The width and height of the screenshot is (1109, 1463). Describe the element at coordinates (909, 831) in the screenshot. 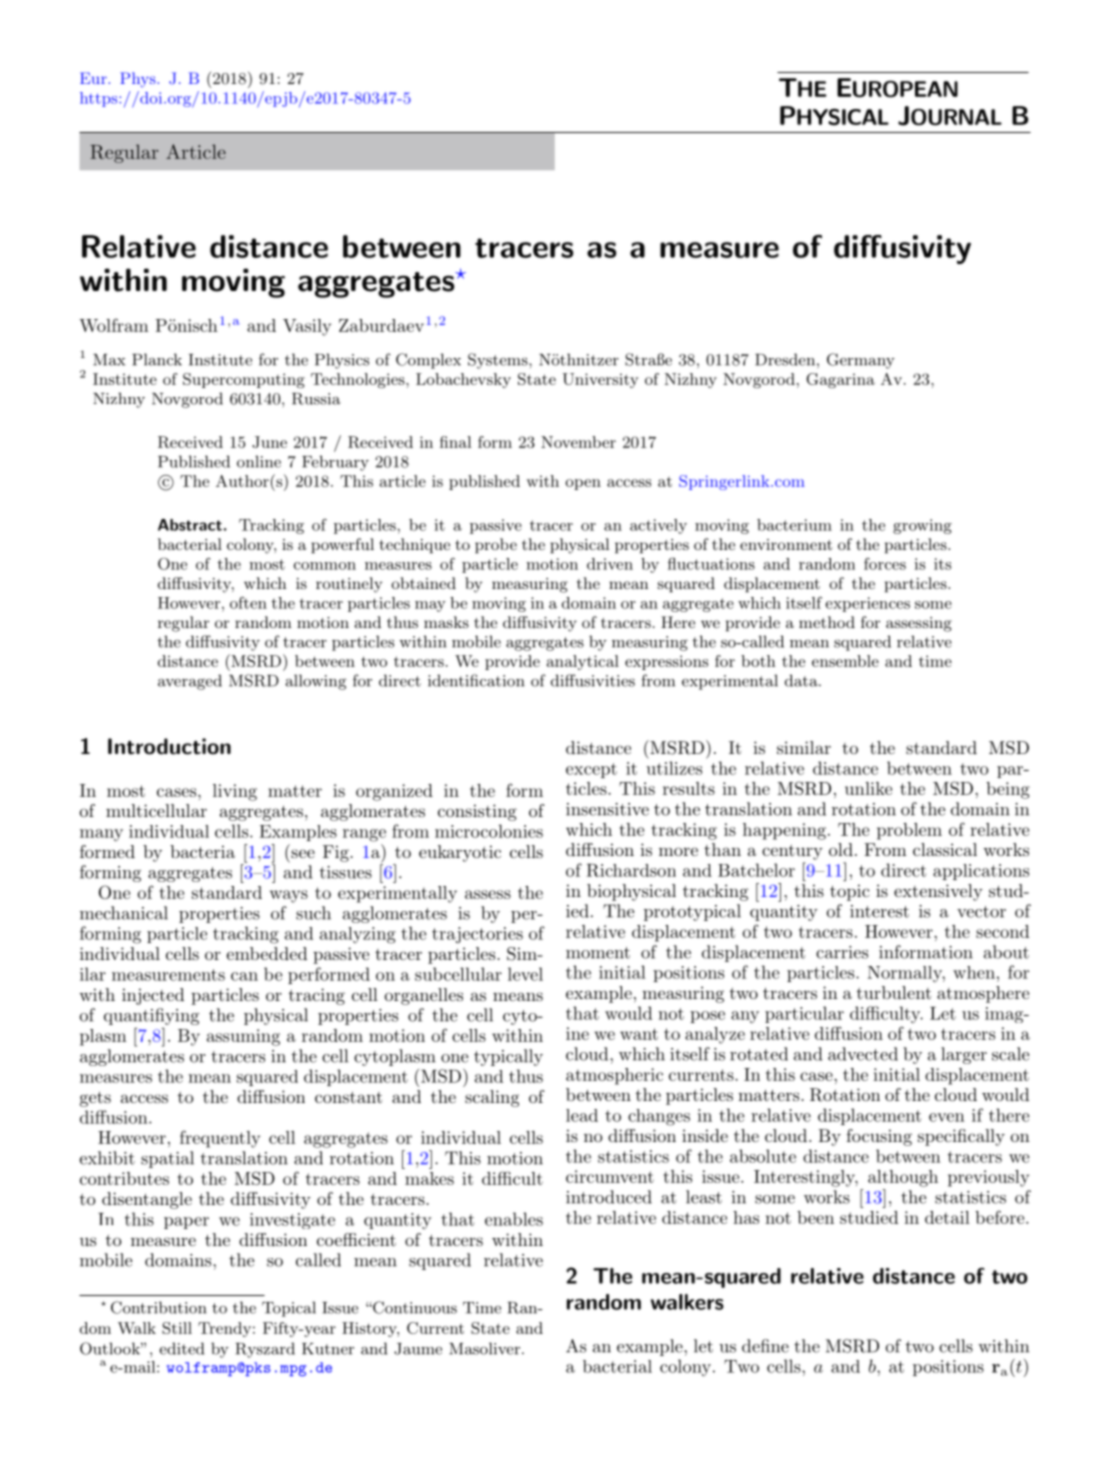

I see `problem` at that location.
